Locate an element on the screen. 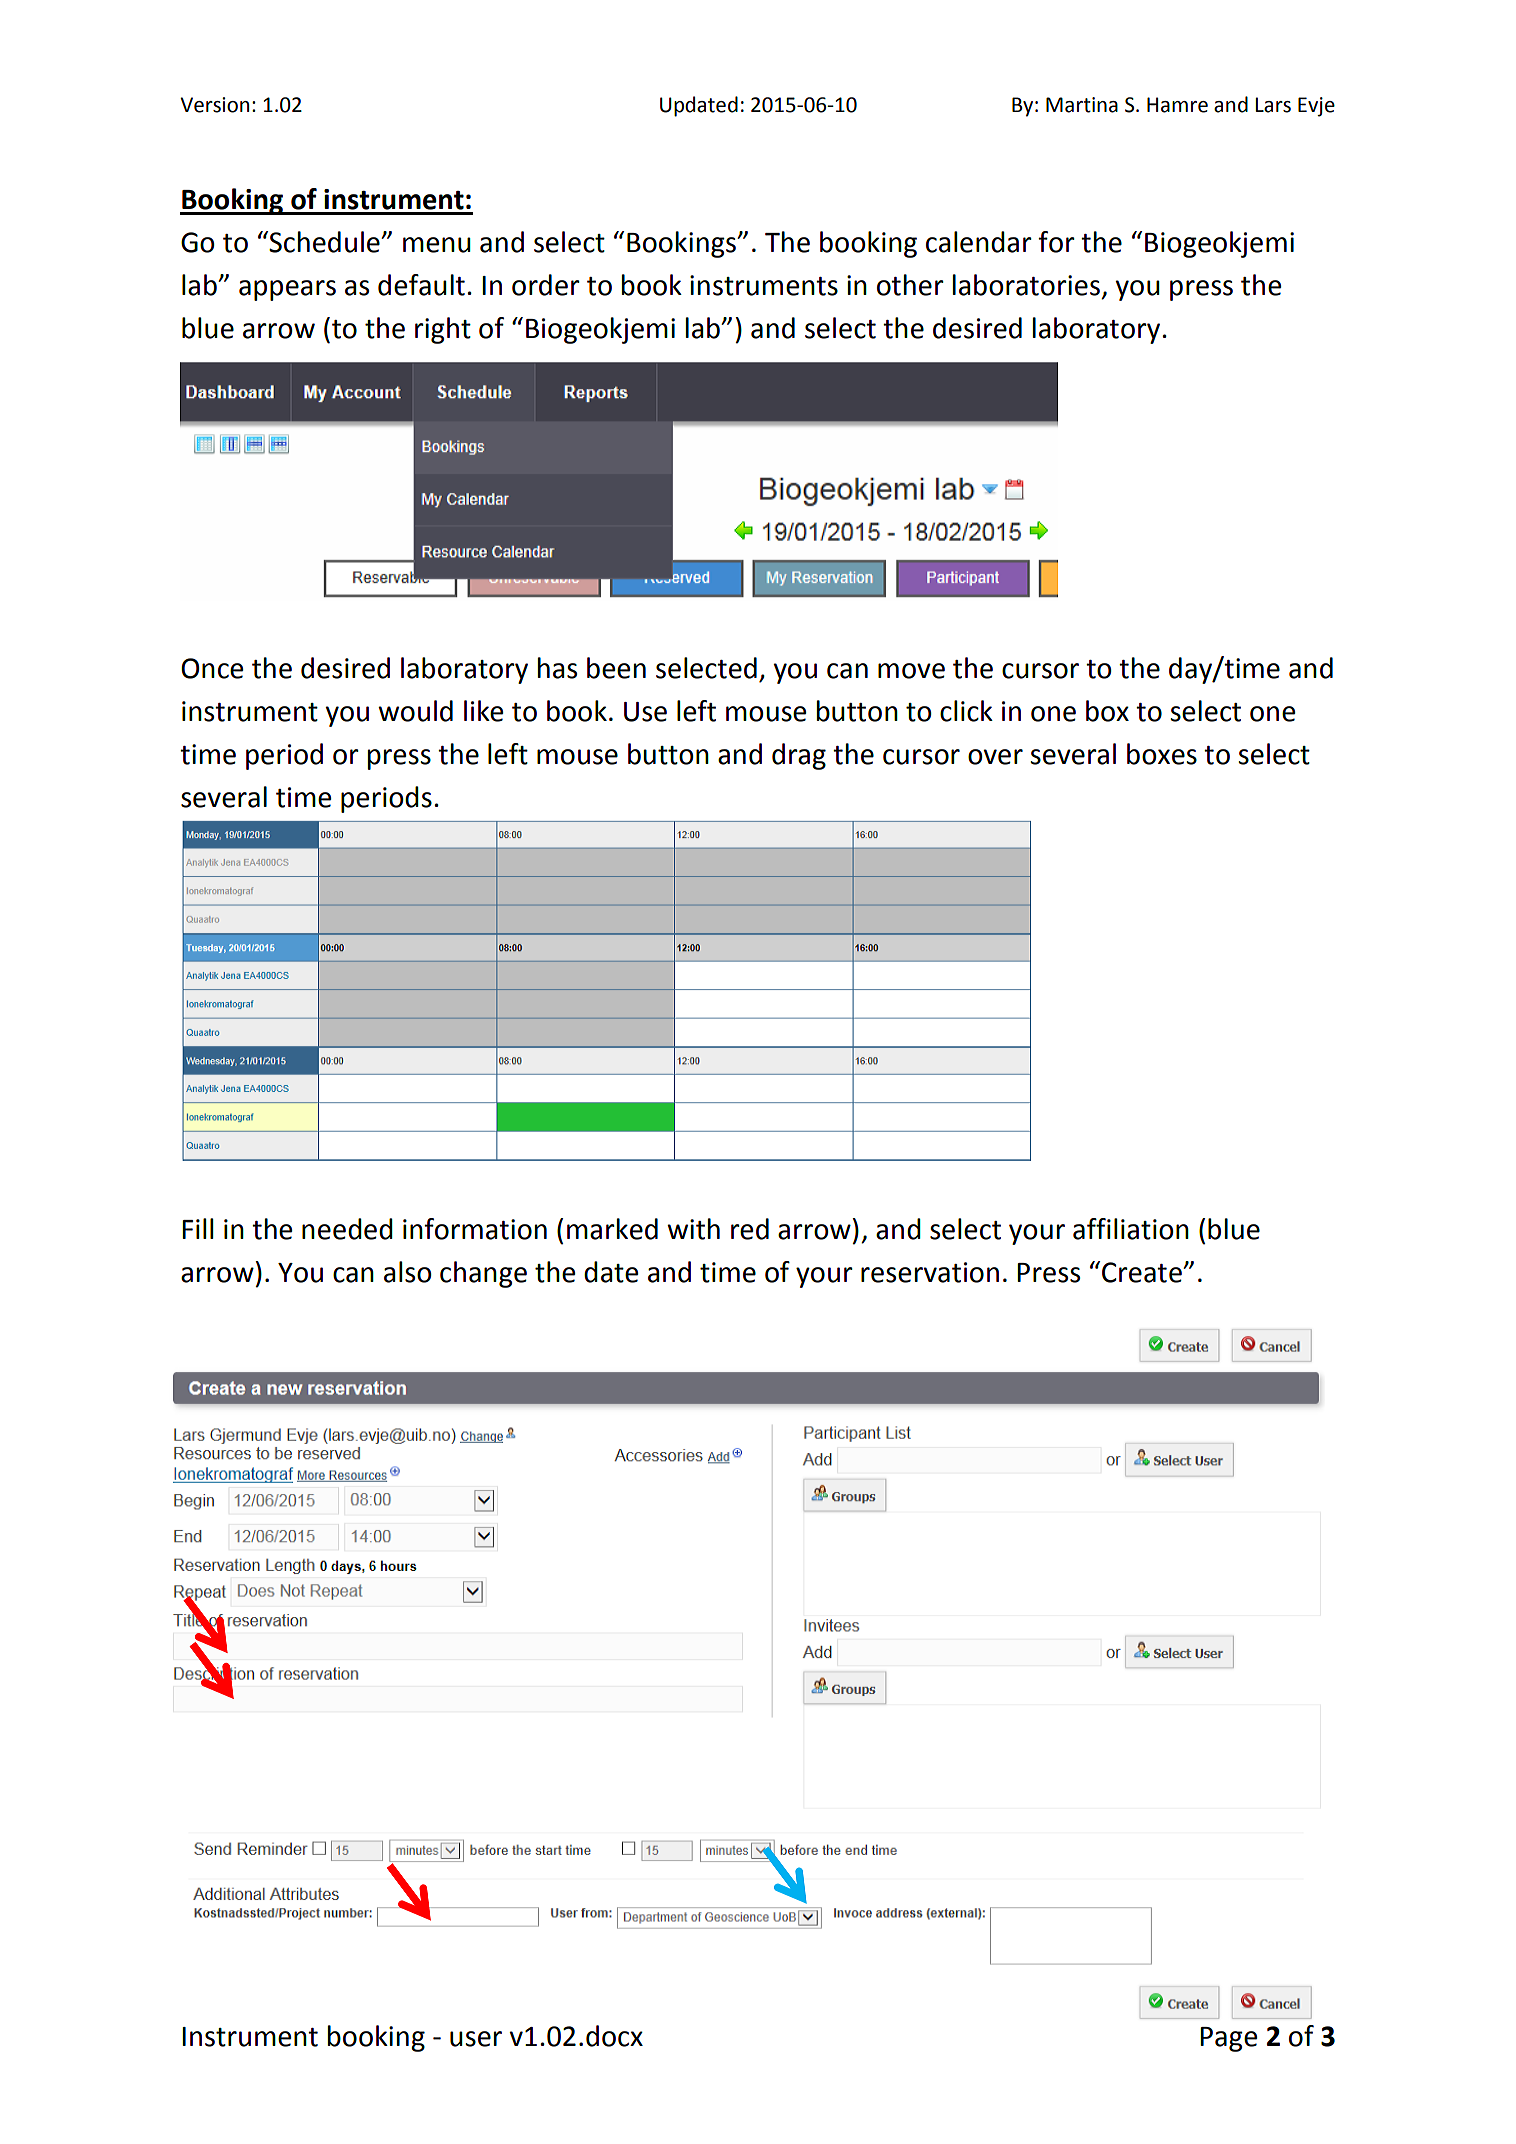 Image resolution: width=1516 pixels, height=2144 pixels. user is located at coordinates (476, 2039).
